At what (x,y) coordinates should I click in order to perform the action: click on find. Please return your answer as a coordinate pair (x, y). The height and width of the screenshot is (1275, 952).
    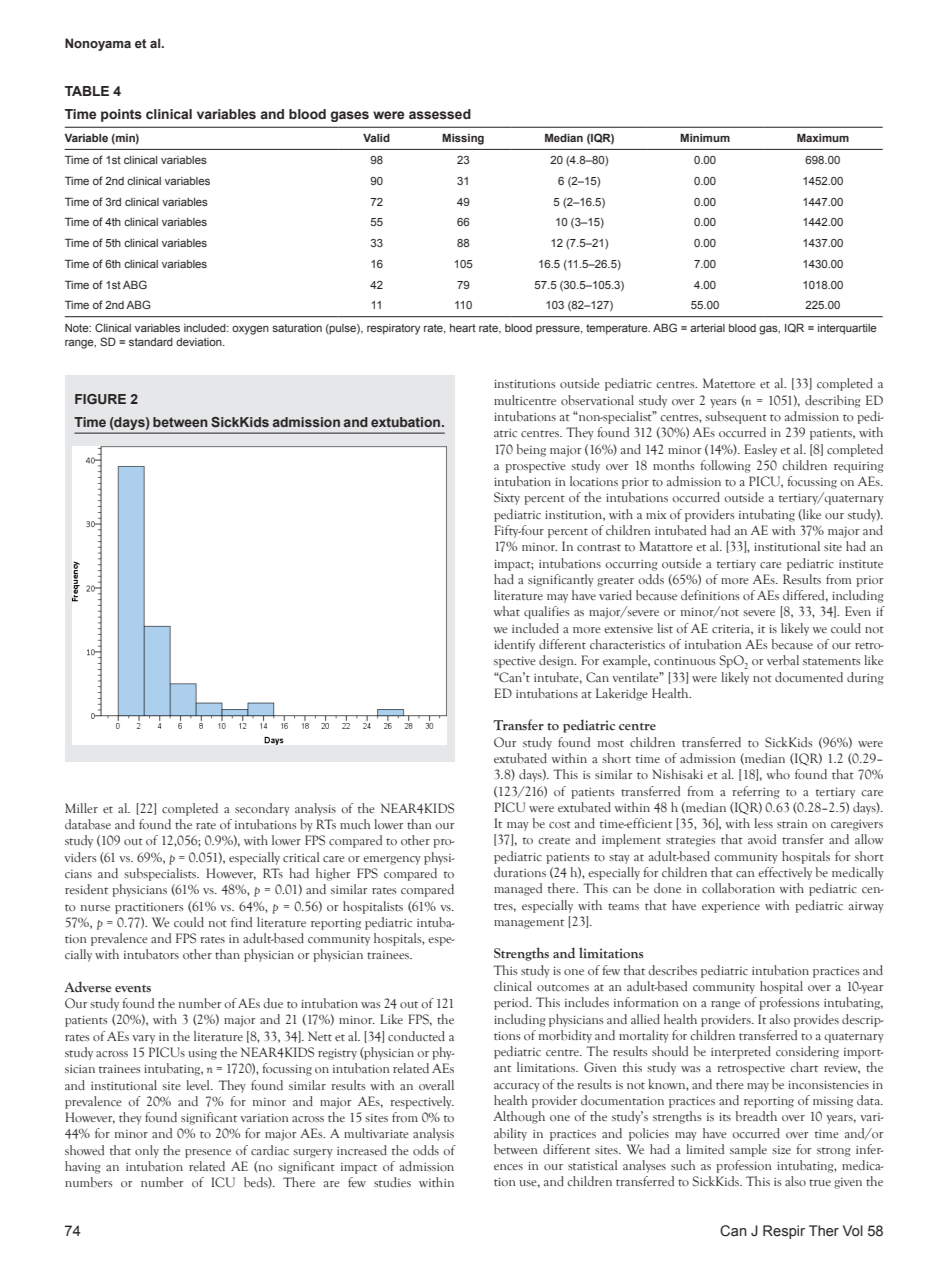
    Looking at the image, I should click on (241, 922).
